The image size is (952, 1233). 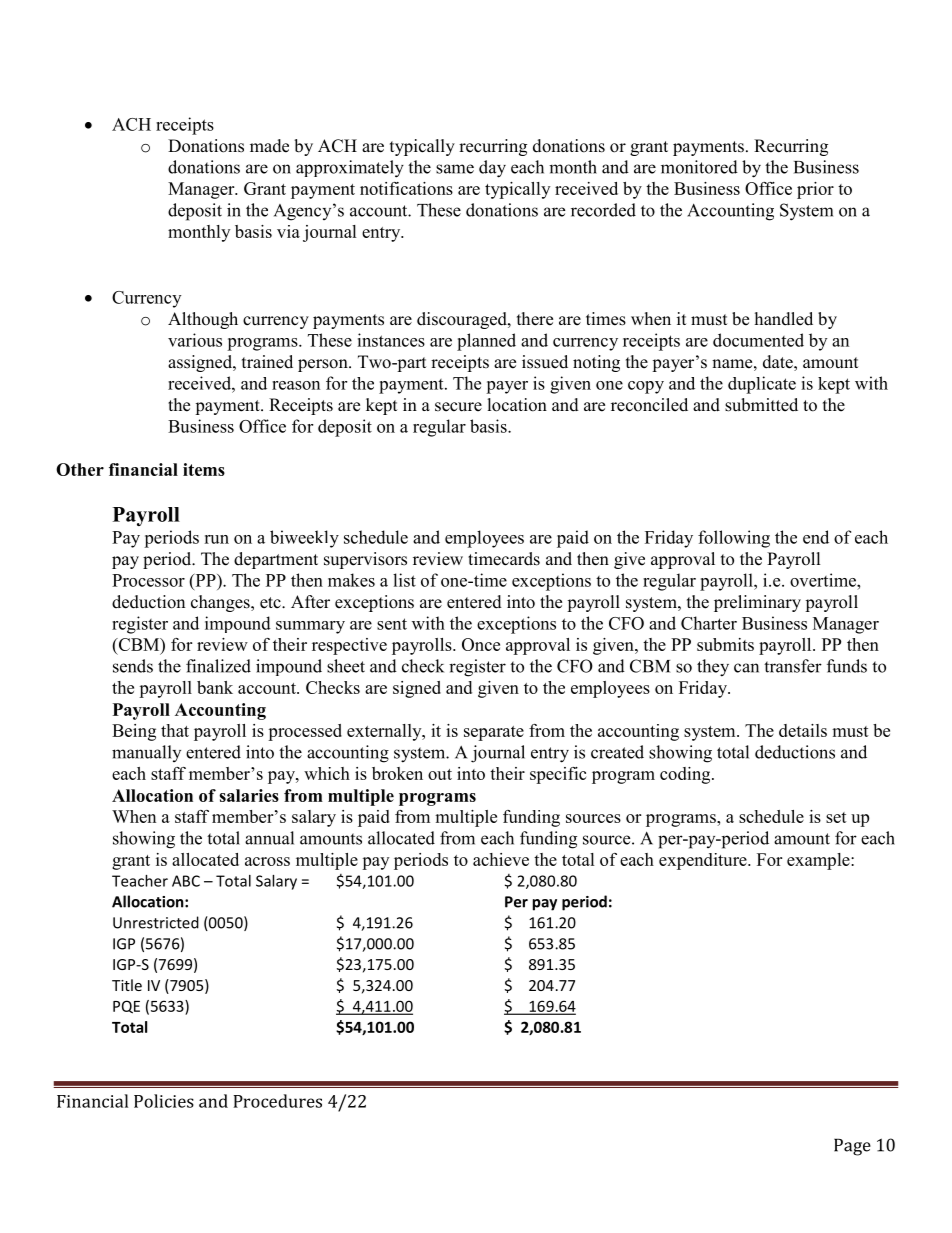 I want to click on following, so click(x=734, y=539).
